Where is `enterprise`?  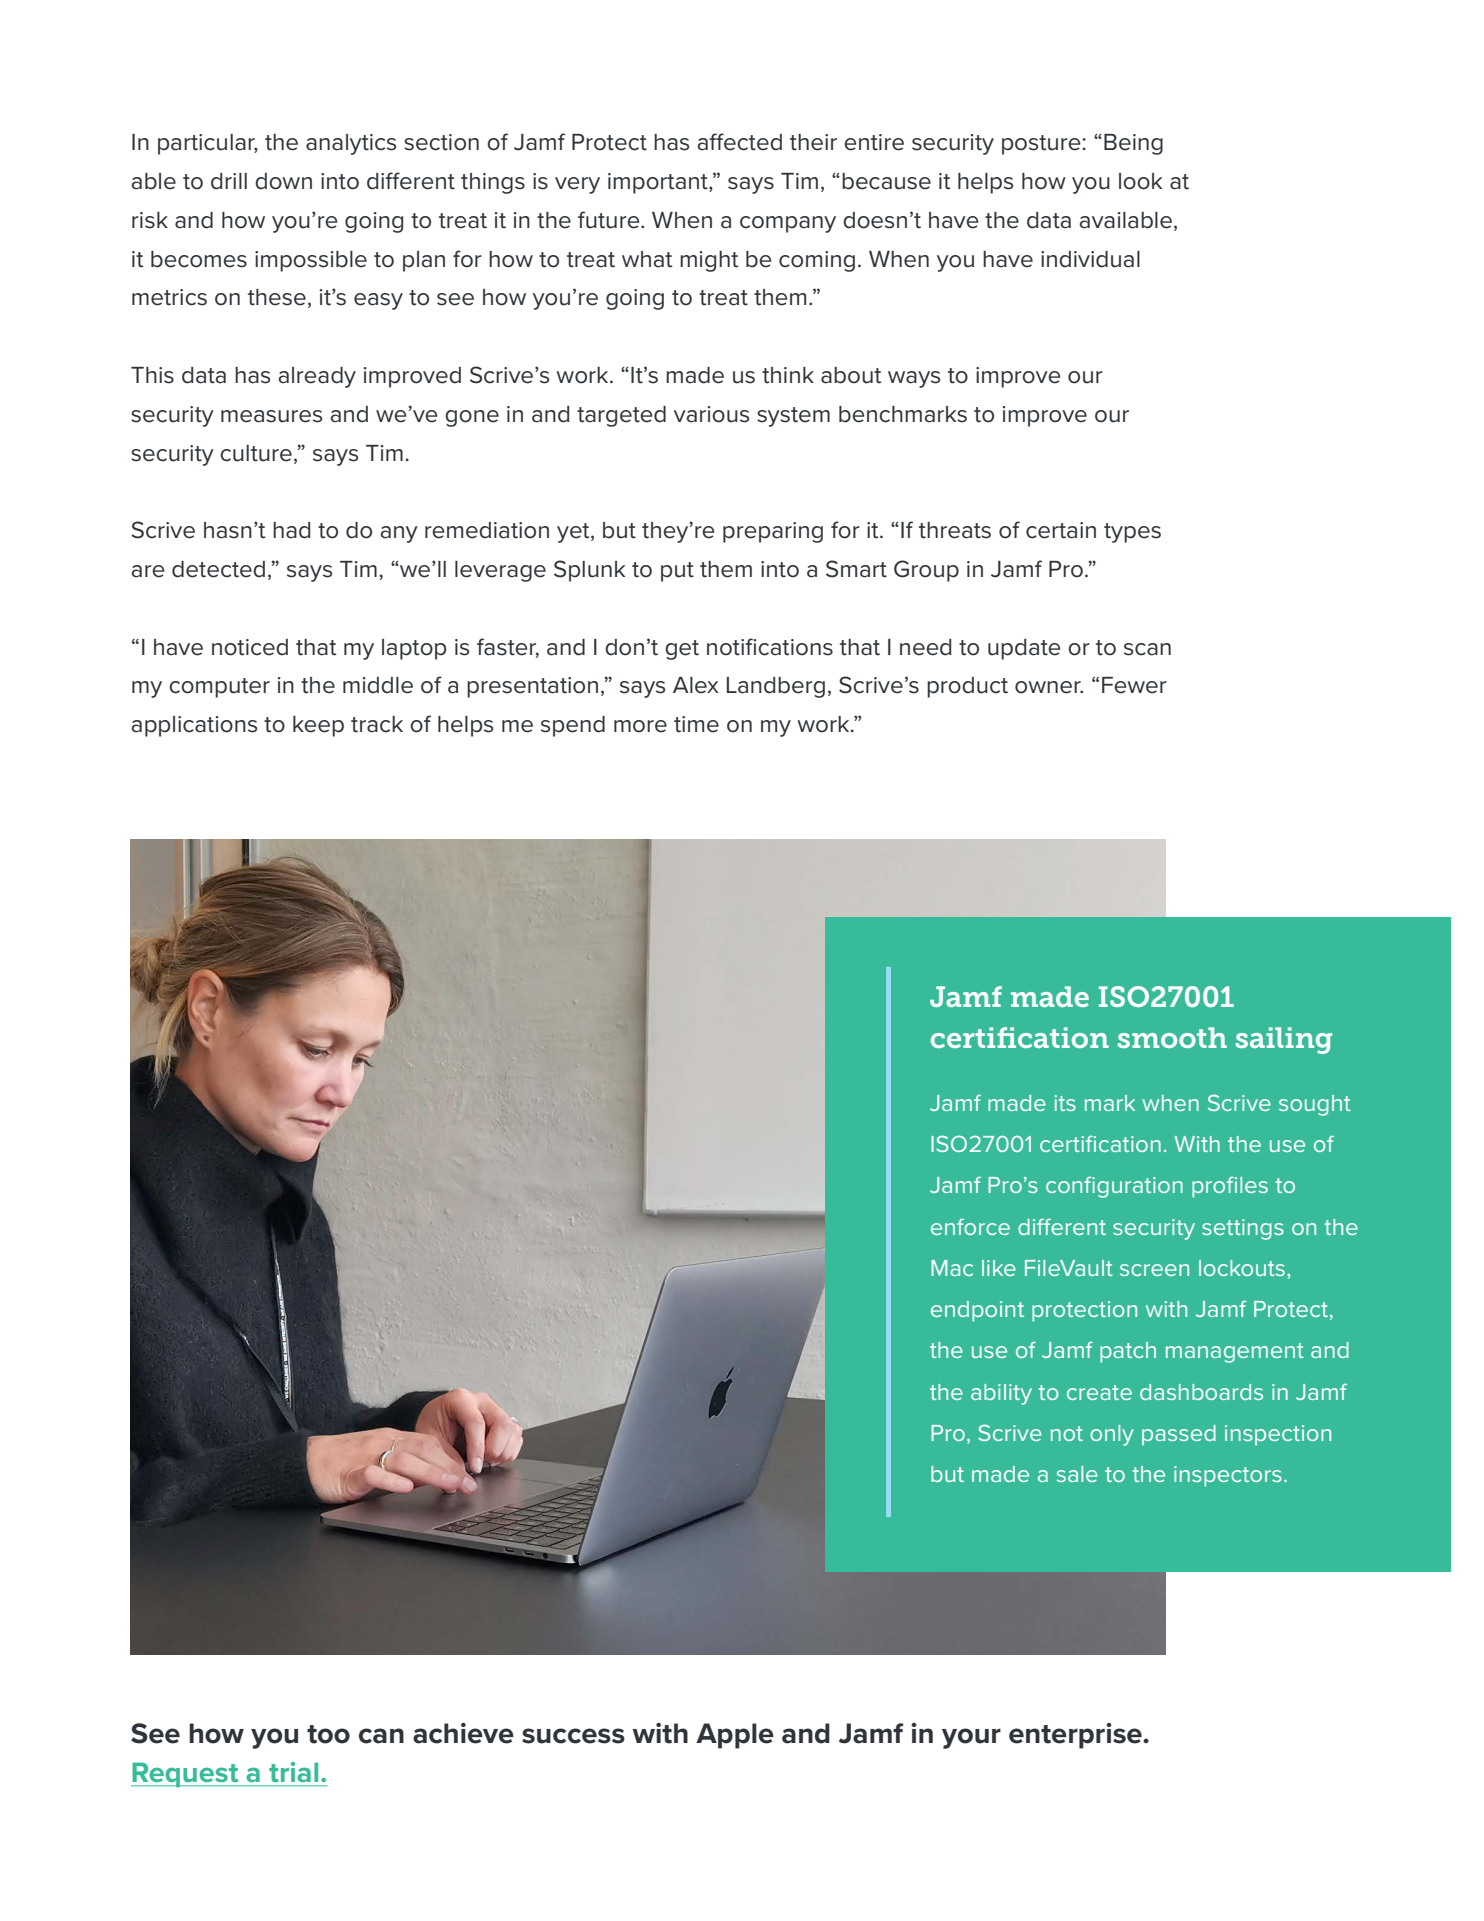 enterprise is located at coordinates (1076, 1736).
